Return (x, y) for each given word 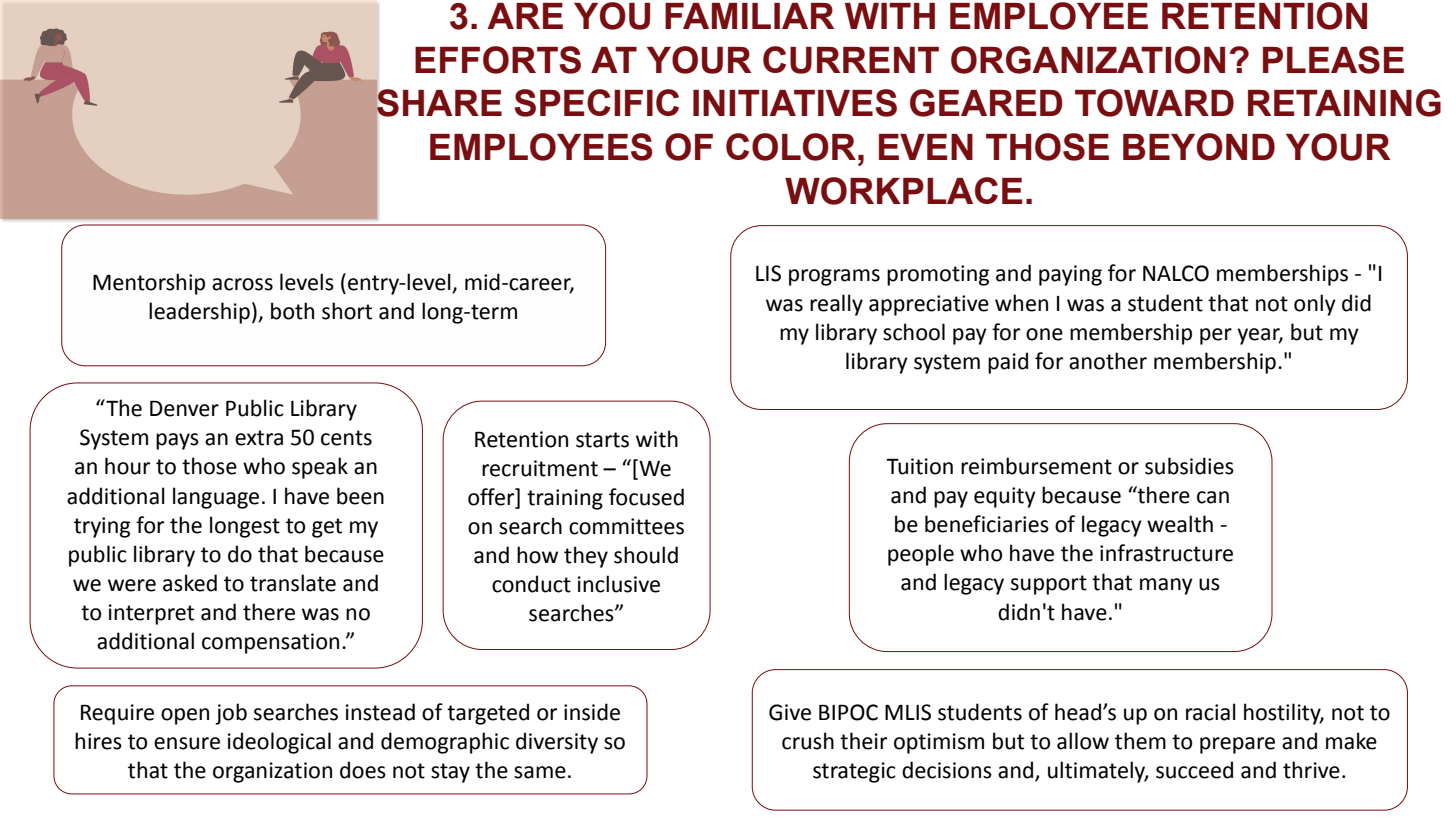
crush (808, 741)
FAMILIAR (750, 16)
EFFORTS (498, 60)
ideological (279, 743)
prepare (1237, 745)
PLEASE (1333, 60)
